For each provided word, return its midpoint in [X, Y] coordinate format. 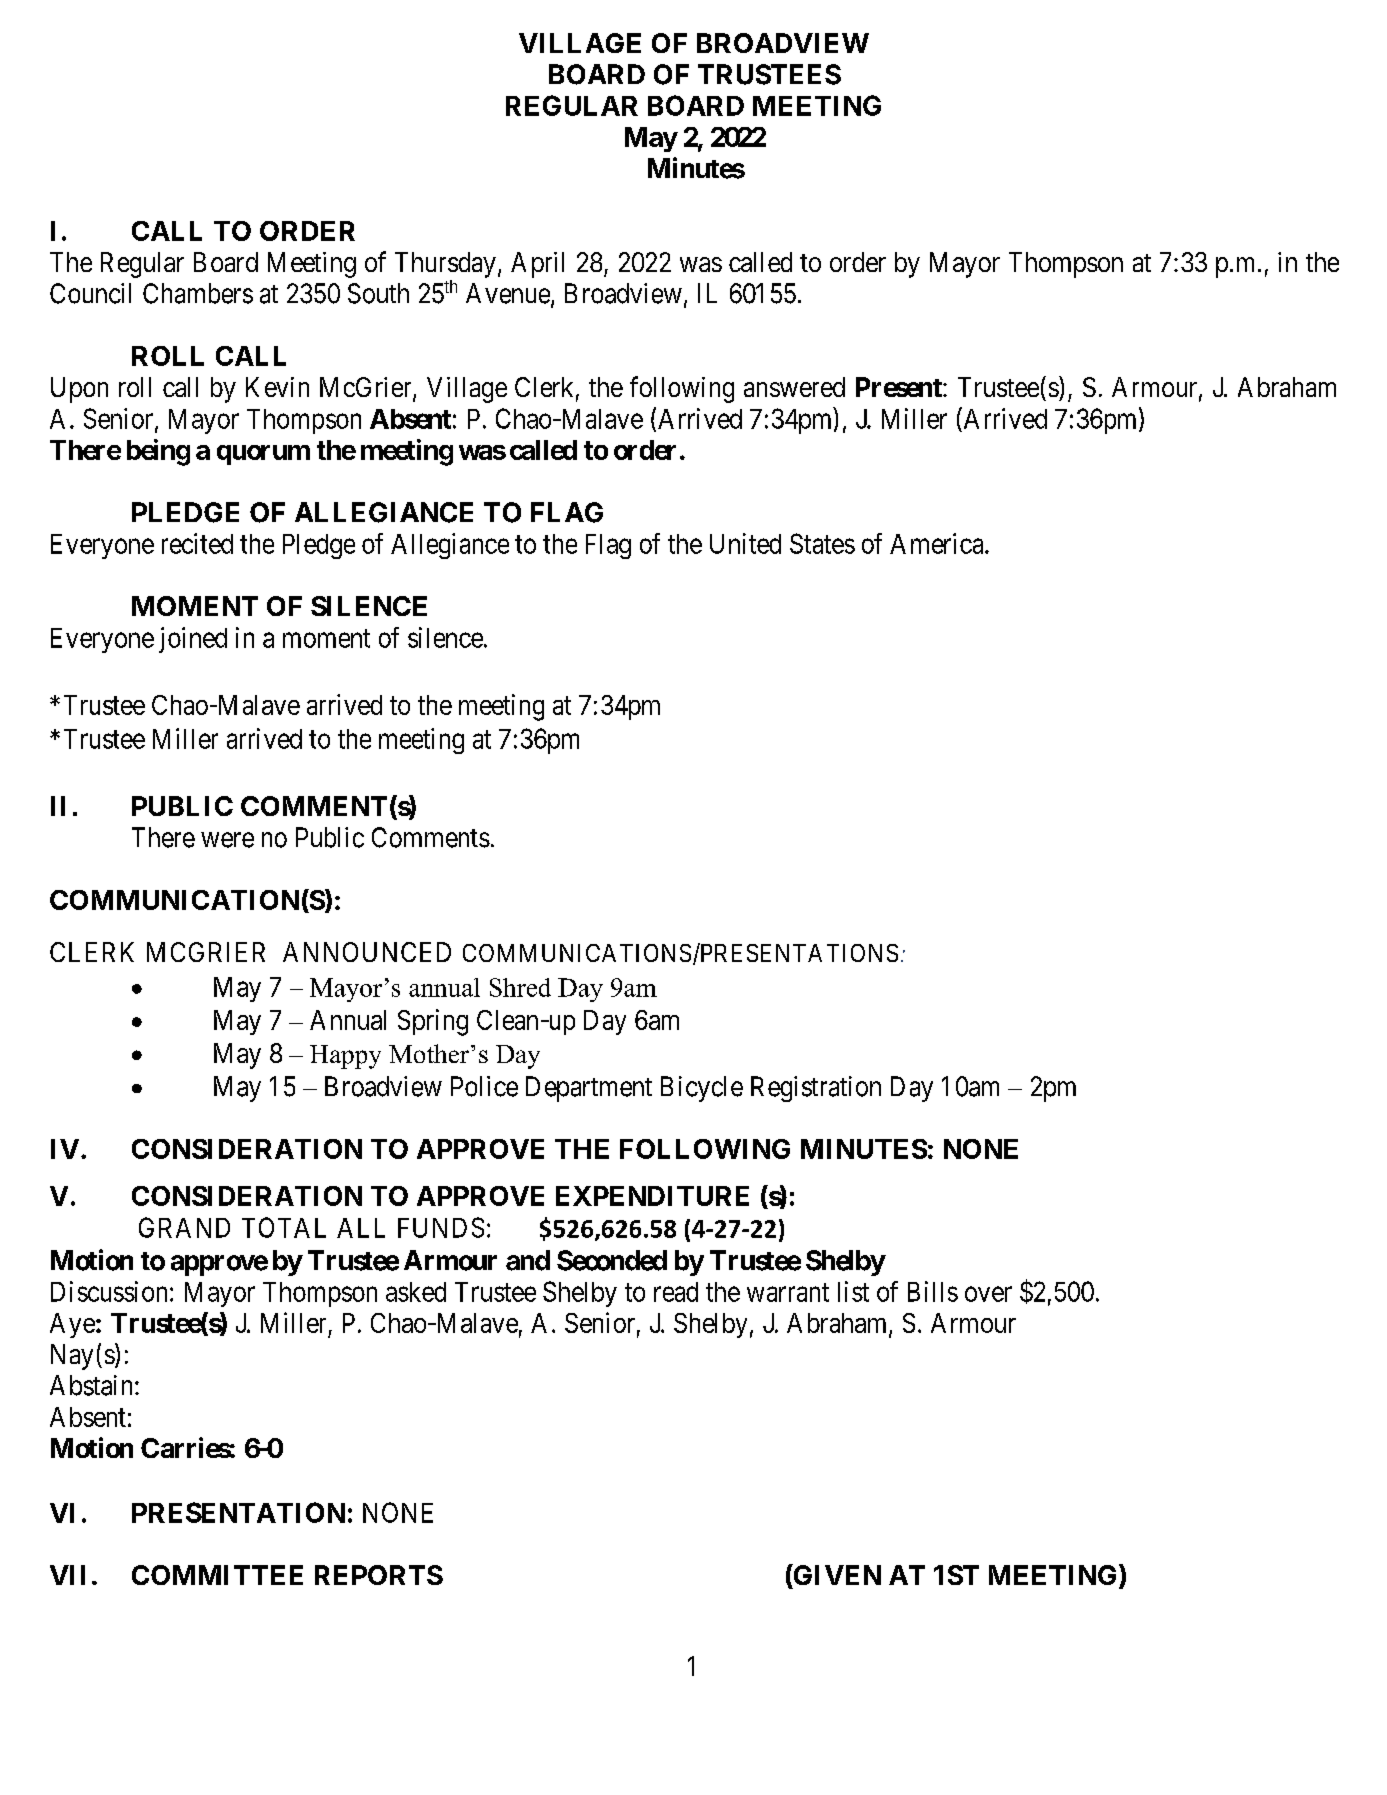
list [853, 1291]
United [745, 543]
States [822, 543]
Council [90, 293]
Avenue [509, 294]
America [938, 543]
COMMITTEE [217, 1575]
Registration [816, 1089]
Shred [520, 987]
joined [193, 640]
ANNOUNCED [367, 952]
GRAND [184, 1227]
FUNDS [441, 1227]
